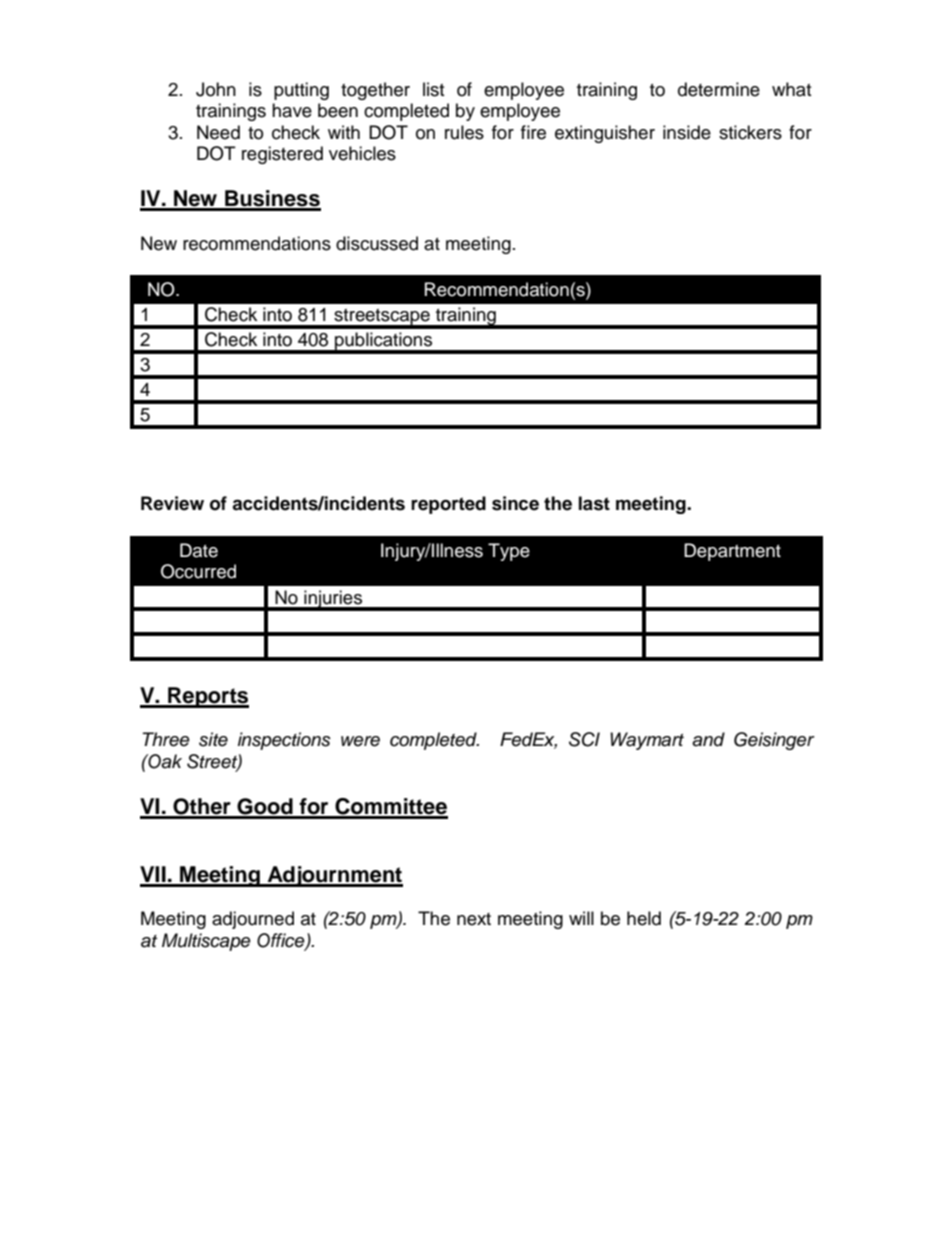 The height and width of the screenshot is (1233, 952). What do you see at coordinates (207, 697) in the screenshot?
I see `Reports` at bounding box center [207, 697].
